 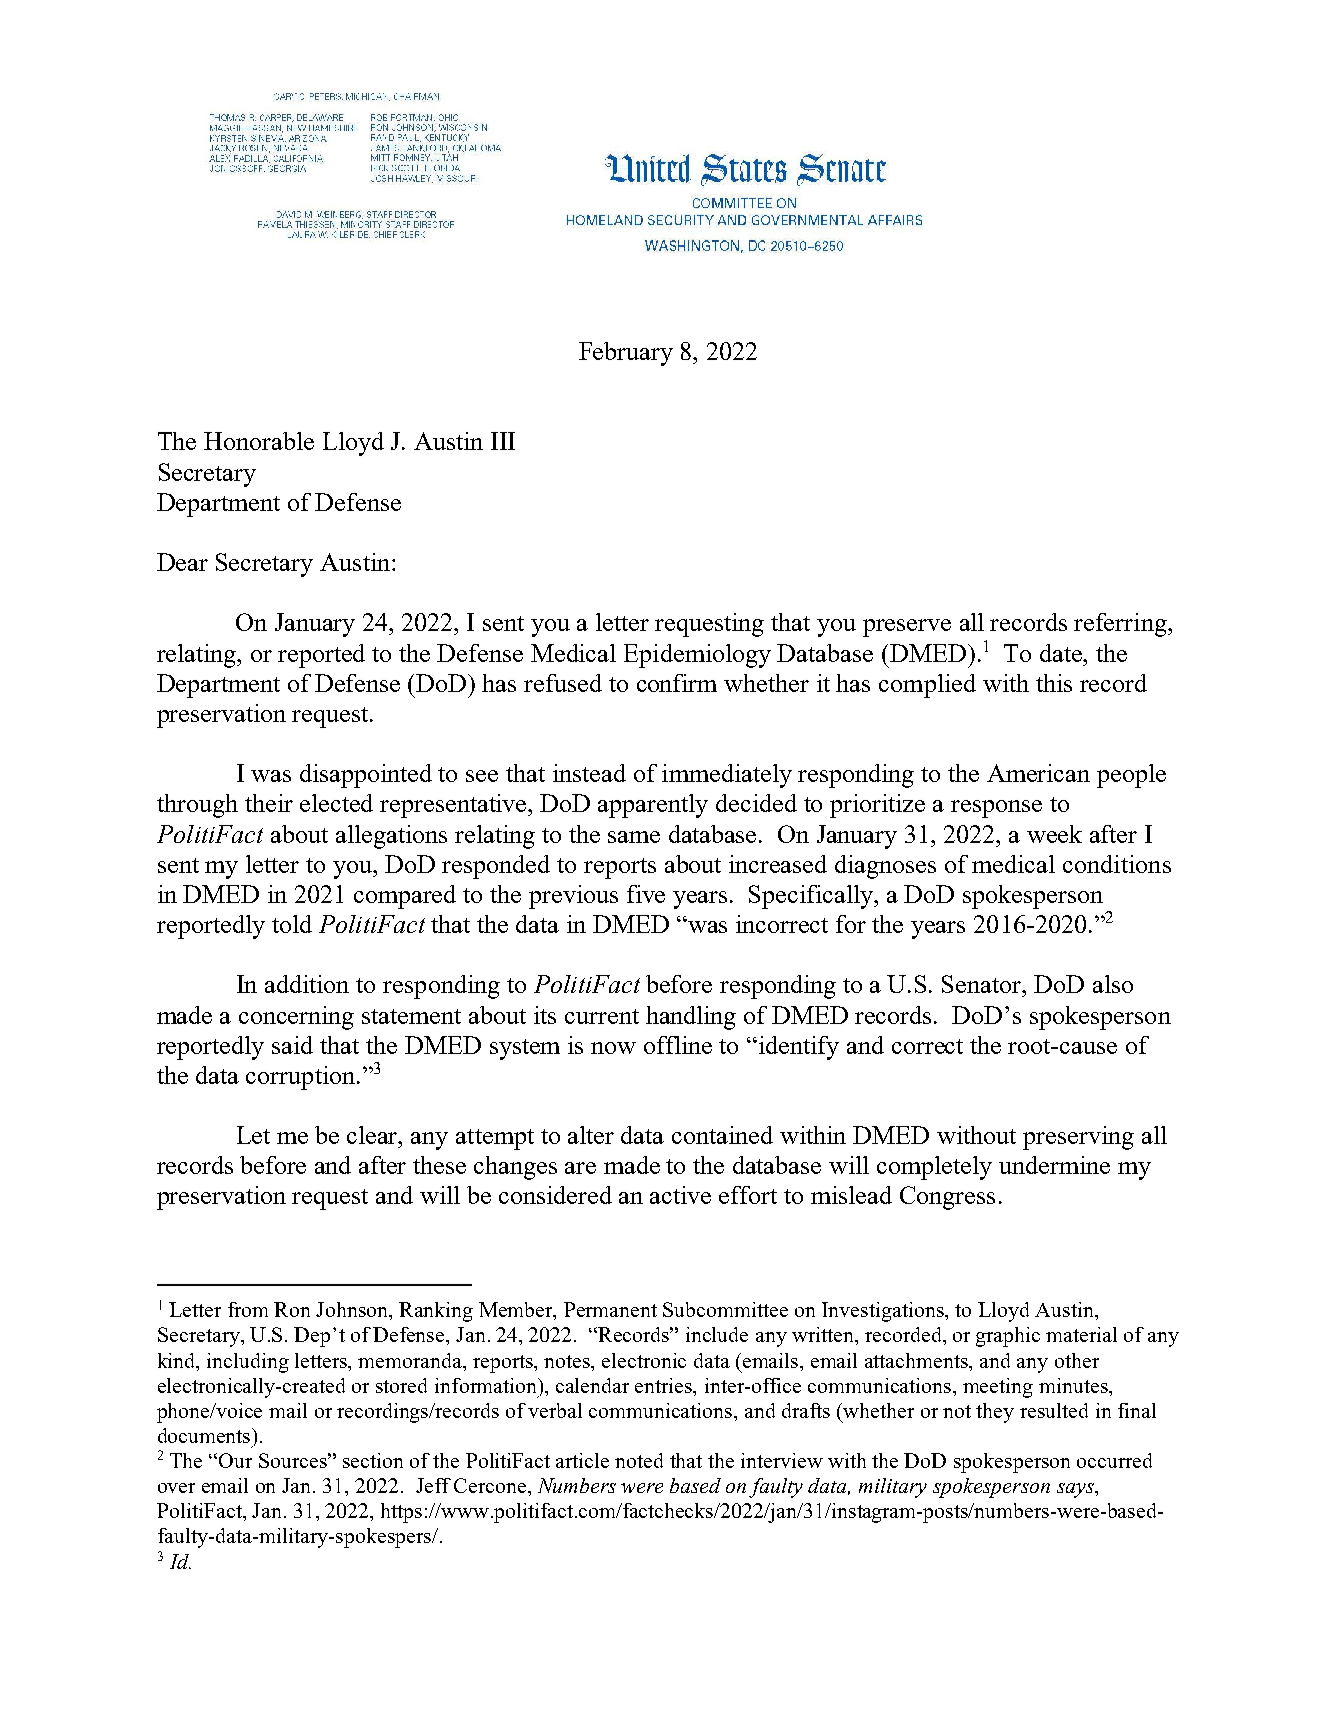 What do you see at coordinates (639, 1460) in the screenshot?
I see `noted` at bounding box center [639, 1460].
